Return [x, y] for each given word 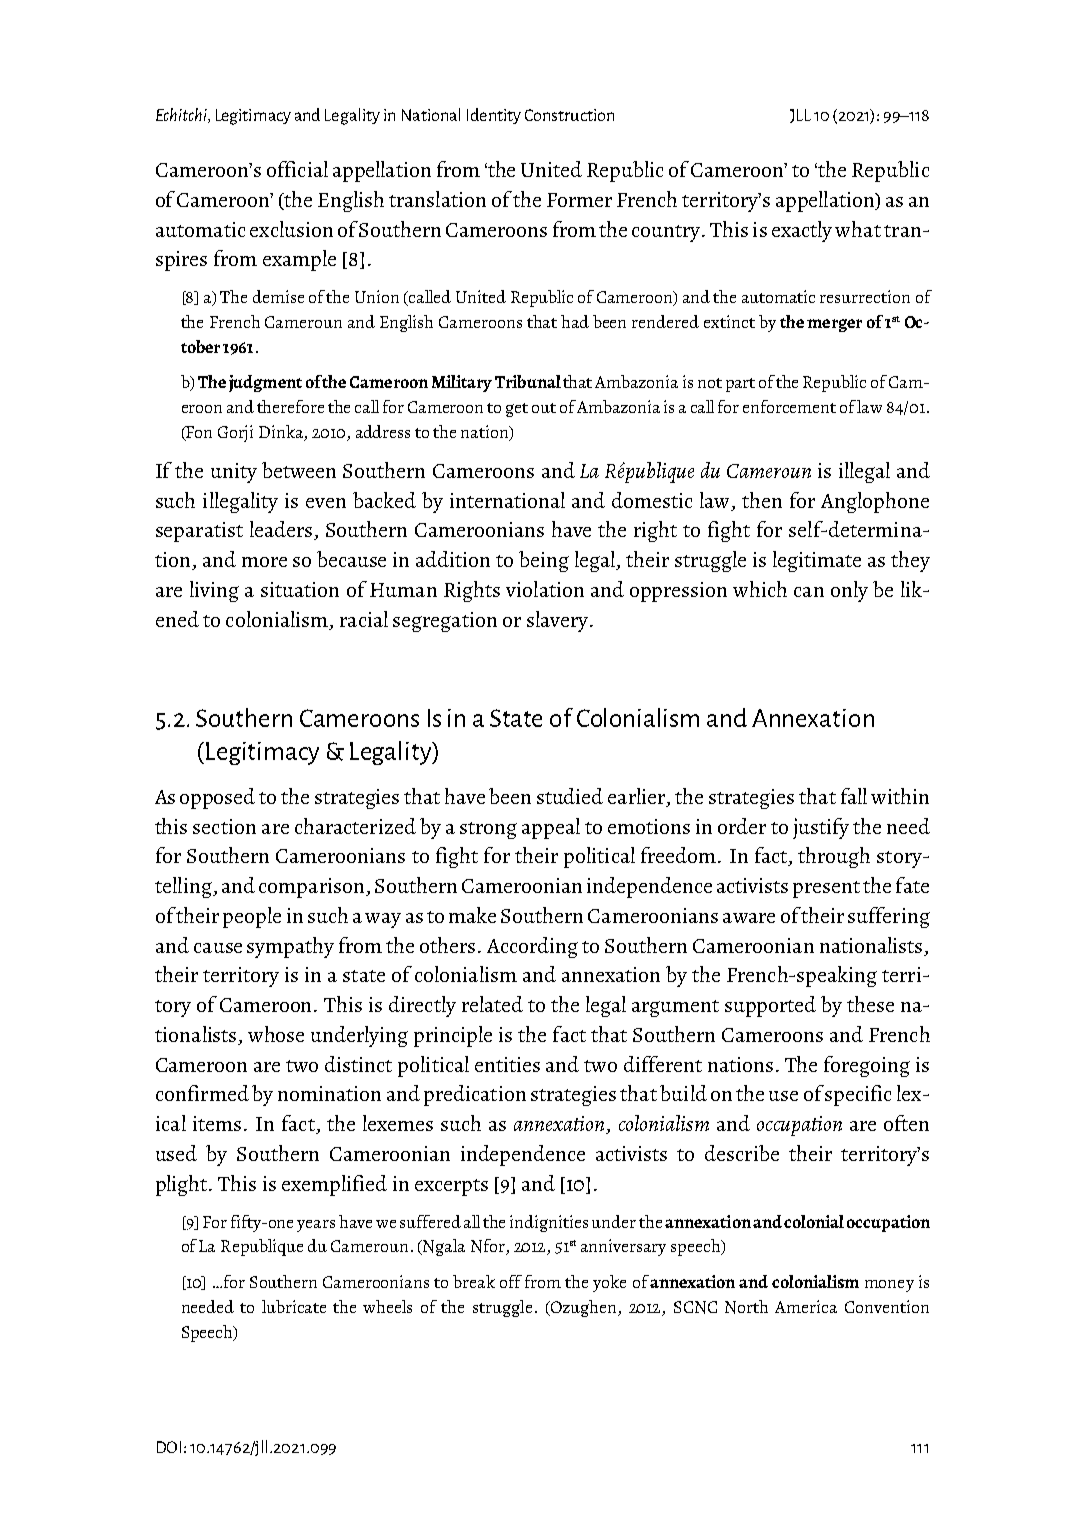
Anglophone [875, 502]
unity [234, 473]
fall [854, 796]
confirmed [202, 1093]
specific [858, 1095]
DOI [169, 1447]
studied [570, 796]
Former [579, 200]
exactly [802, 231]
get [517, 410]
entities [507, 1064]
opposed [217, 798]
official [297, 169]
